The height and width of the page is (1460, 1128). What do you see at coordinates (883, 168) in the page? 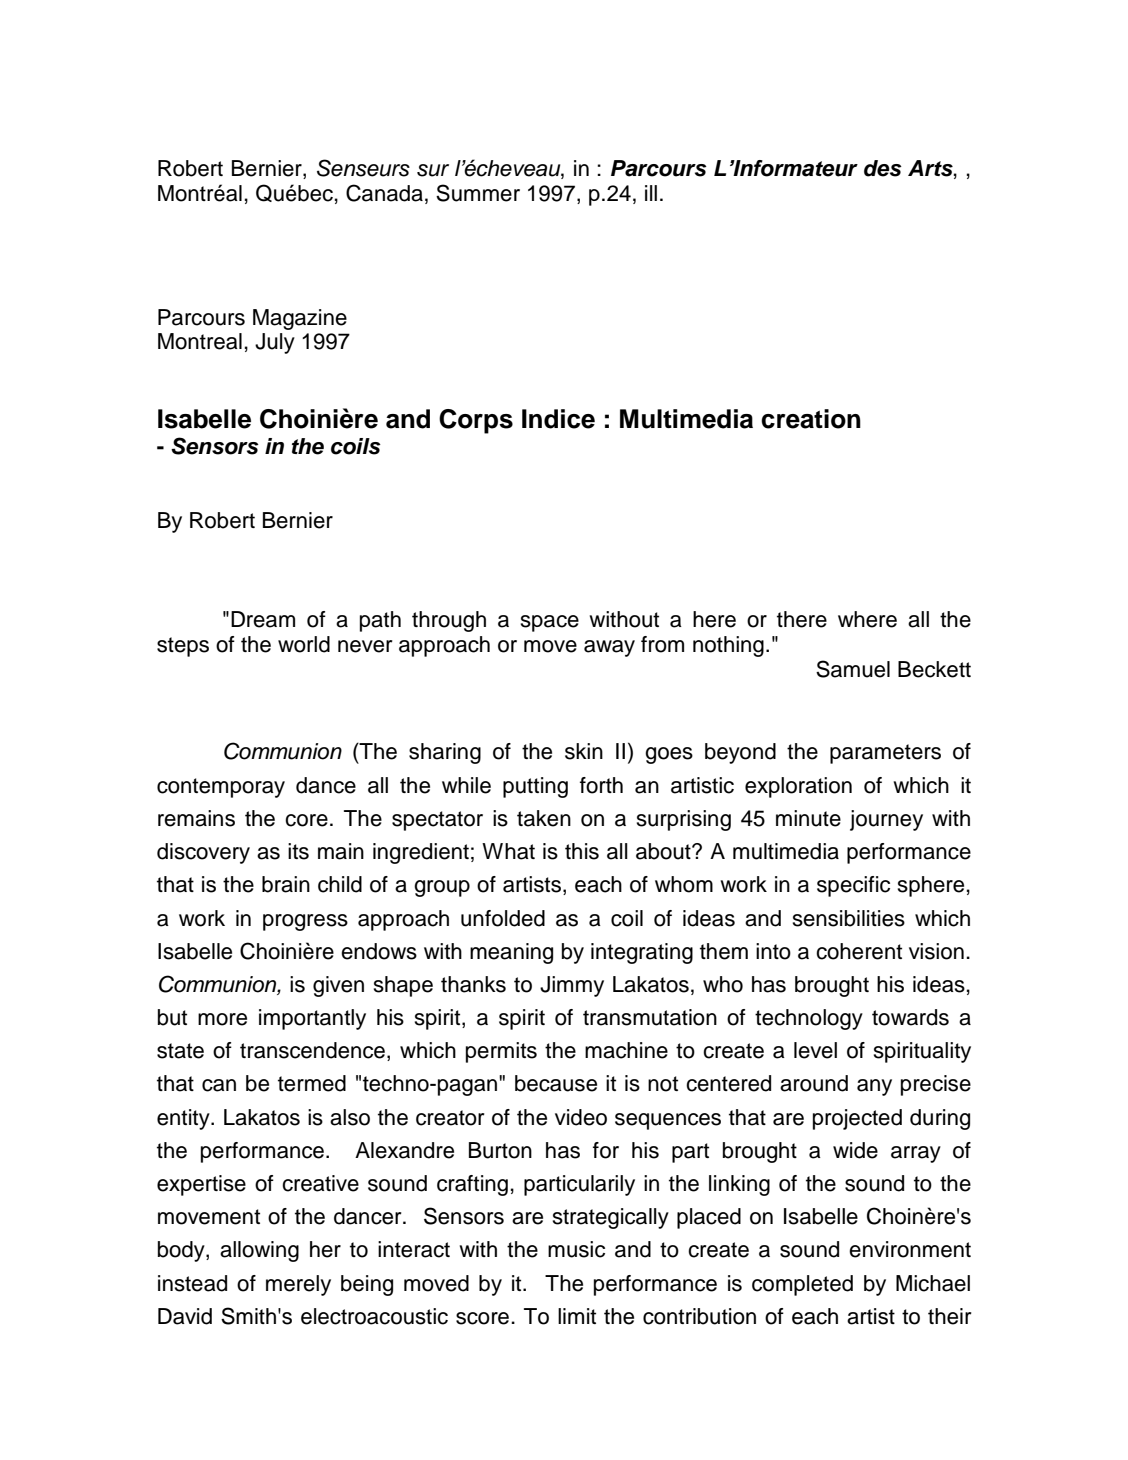
I see `des` at bounding box center [883, 168].
